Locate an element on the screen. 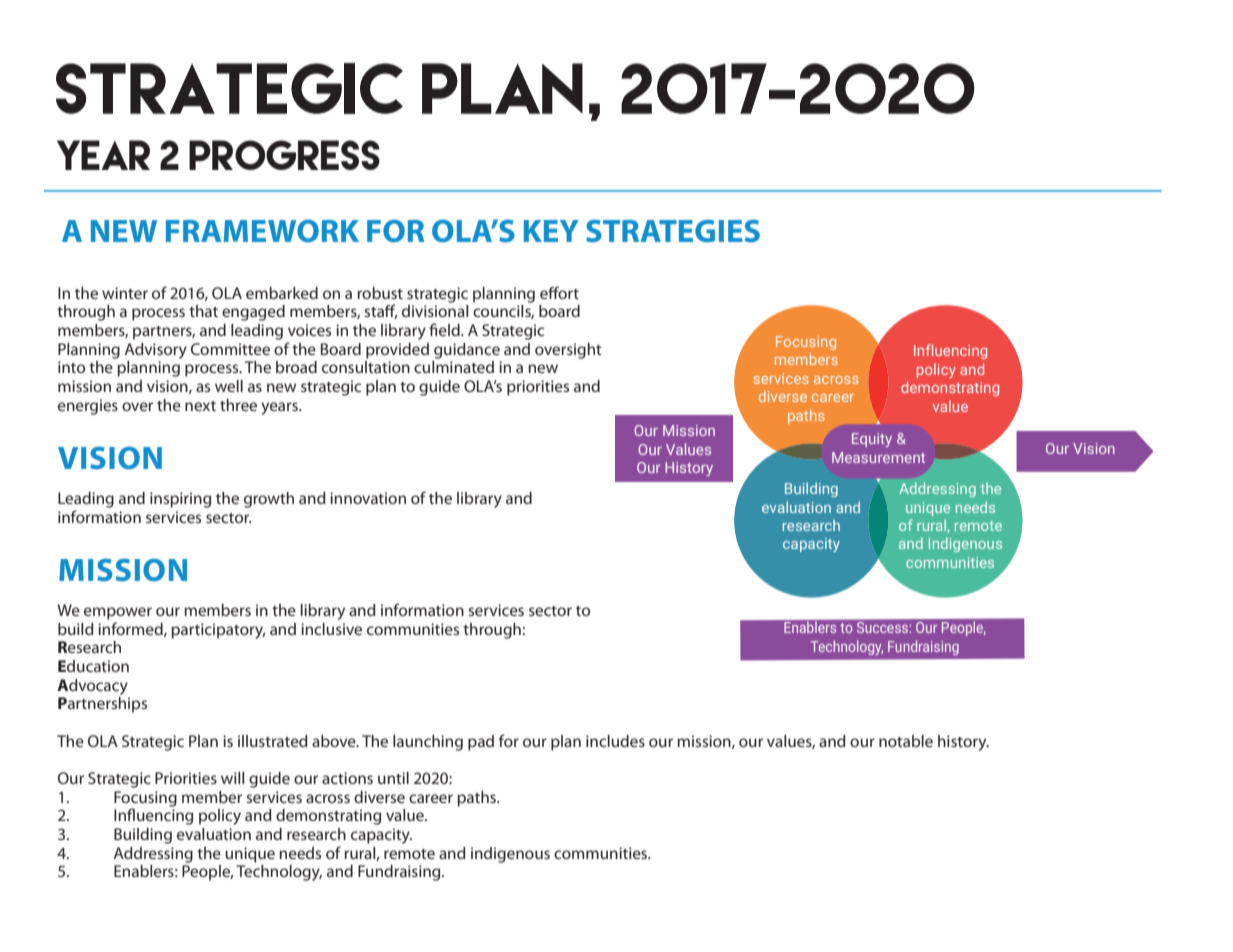  Advisory is located at coordinates (156, 351).
